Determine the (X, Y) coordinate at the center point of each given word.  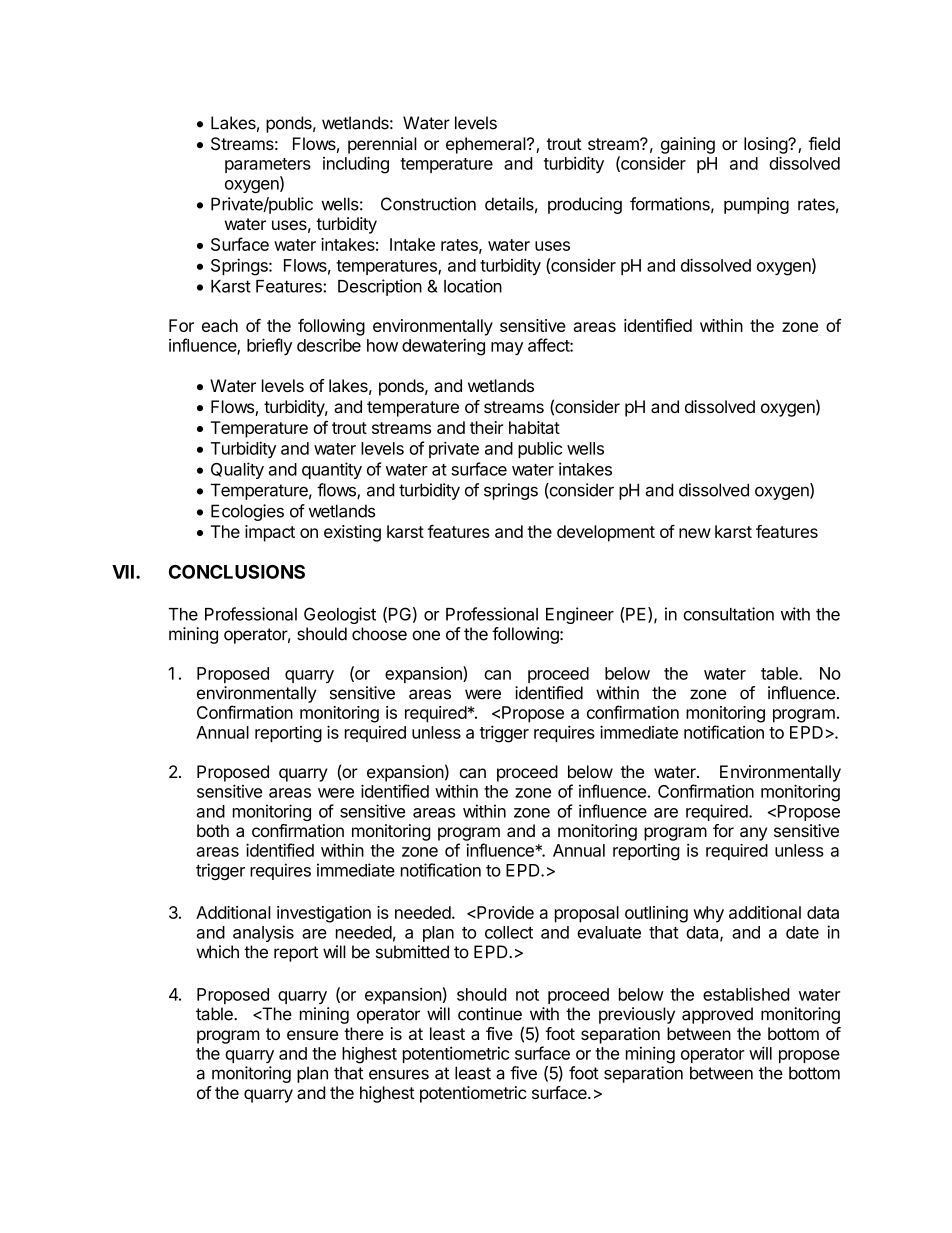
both (213, 830)
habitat (534, 427)
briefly (269, 346)
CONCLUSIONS (237, 572)
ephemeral (486, 145)
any (753, 834)
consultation (728, 614)
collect (509, 932)
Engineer (580, 615)
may (507, 348)
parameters (268, 165)
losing (766, 145)
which (218, 952)
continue (490, 1014)
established (746, 994)
